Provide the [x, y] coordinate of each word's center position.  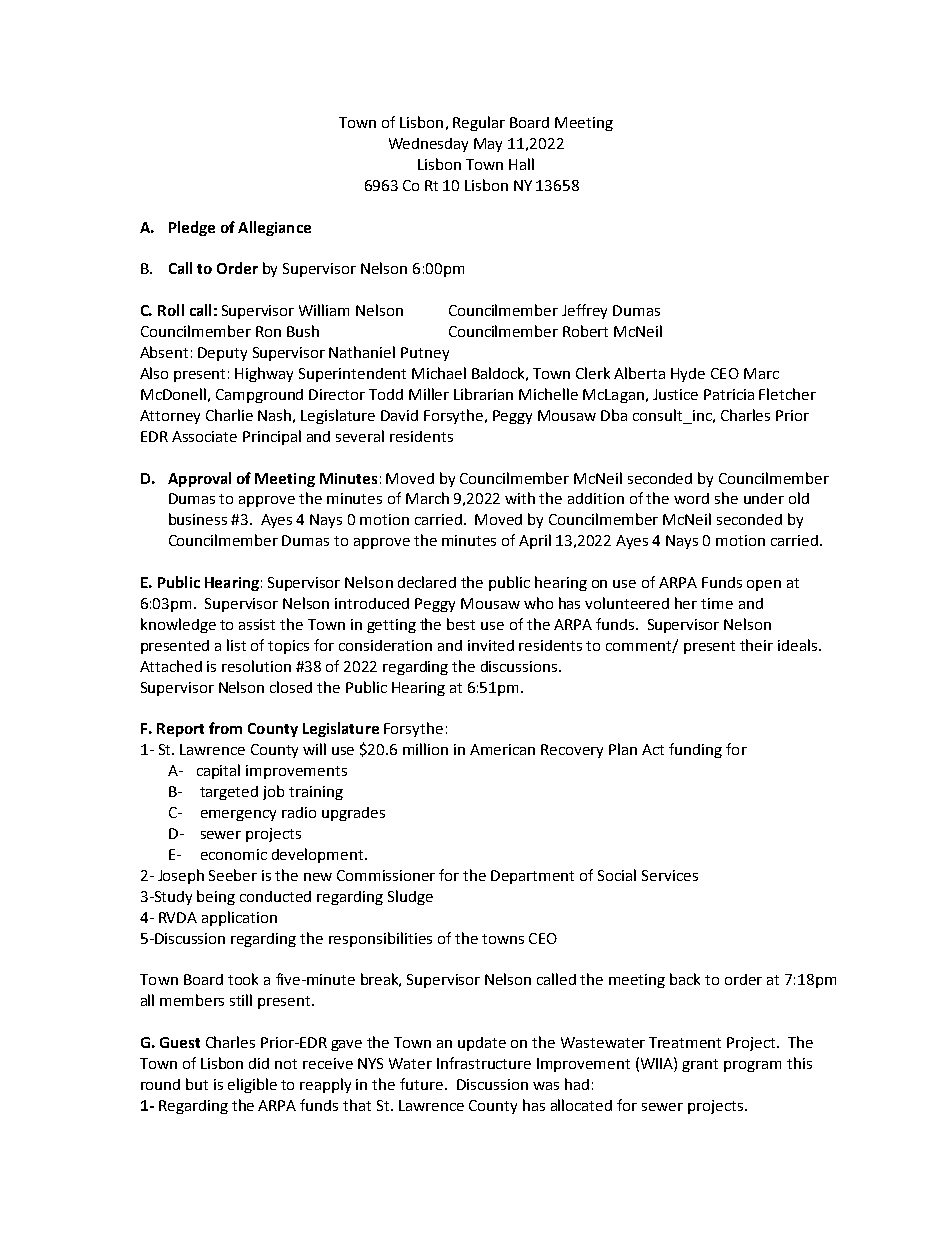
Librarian [483, 394]
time [717, 603]
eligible [252, 1085]
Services [670, 875]
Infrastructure [484, 1063]
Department [532, 877]
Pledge [192, 228]
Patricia [729, 394]
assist [257, 624]
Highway [264, 374]
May [488, 145]
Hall [521, 164]
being [216, 897]
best [461, 624]
